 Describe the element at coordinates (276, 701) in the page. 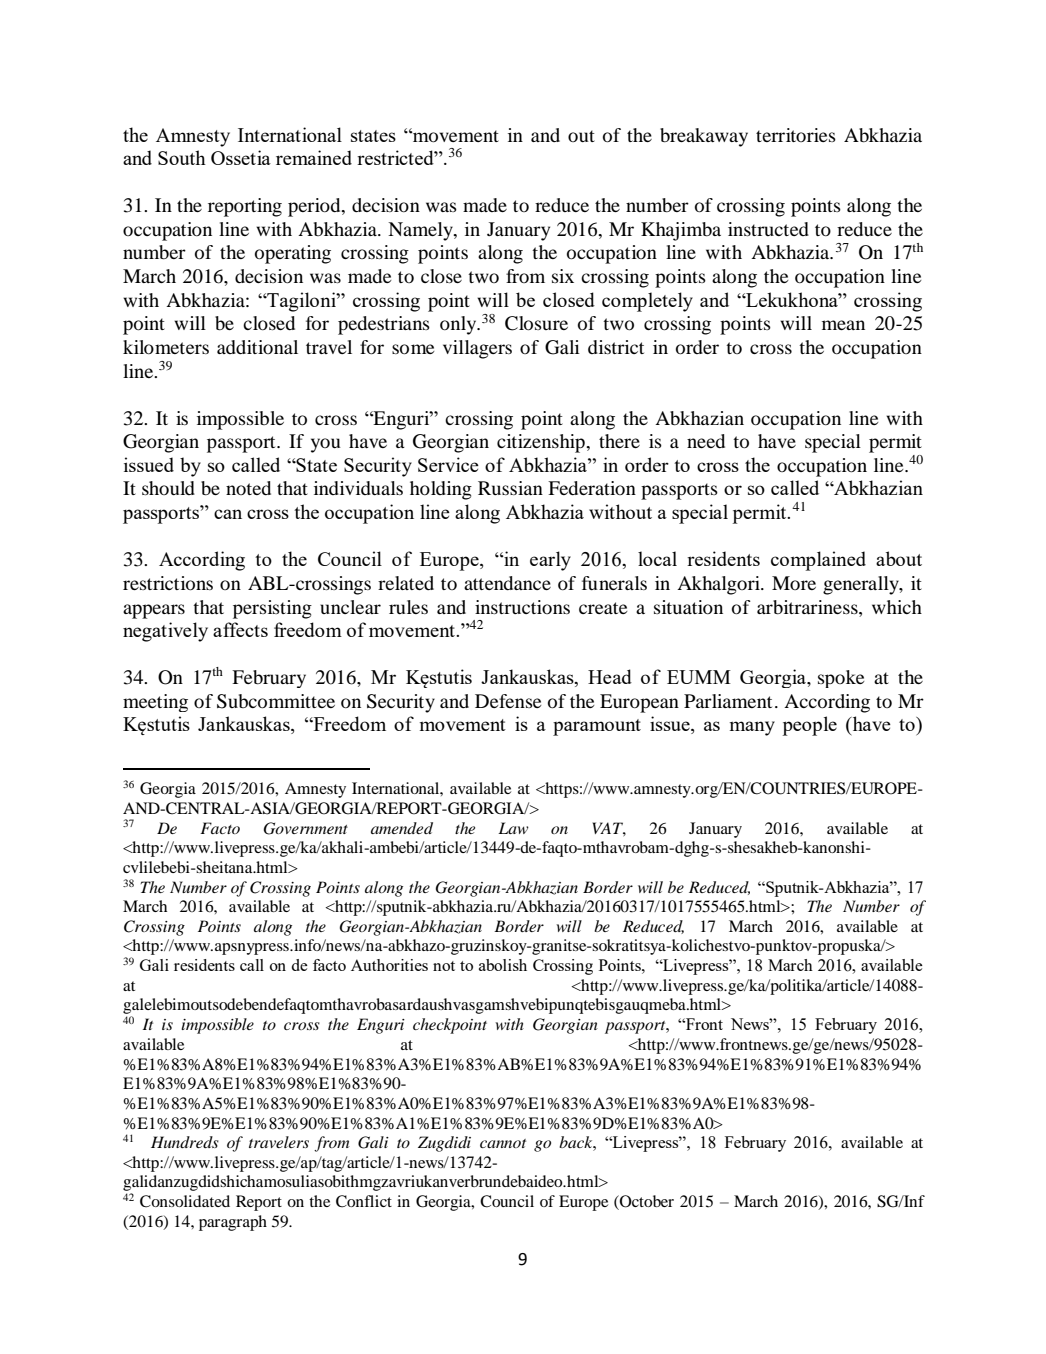

I see `Subcommittee` at that location.
